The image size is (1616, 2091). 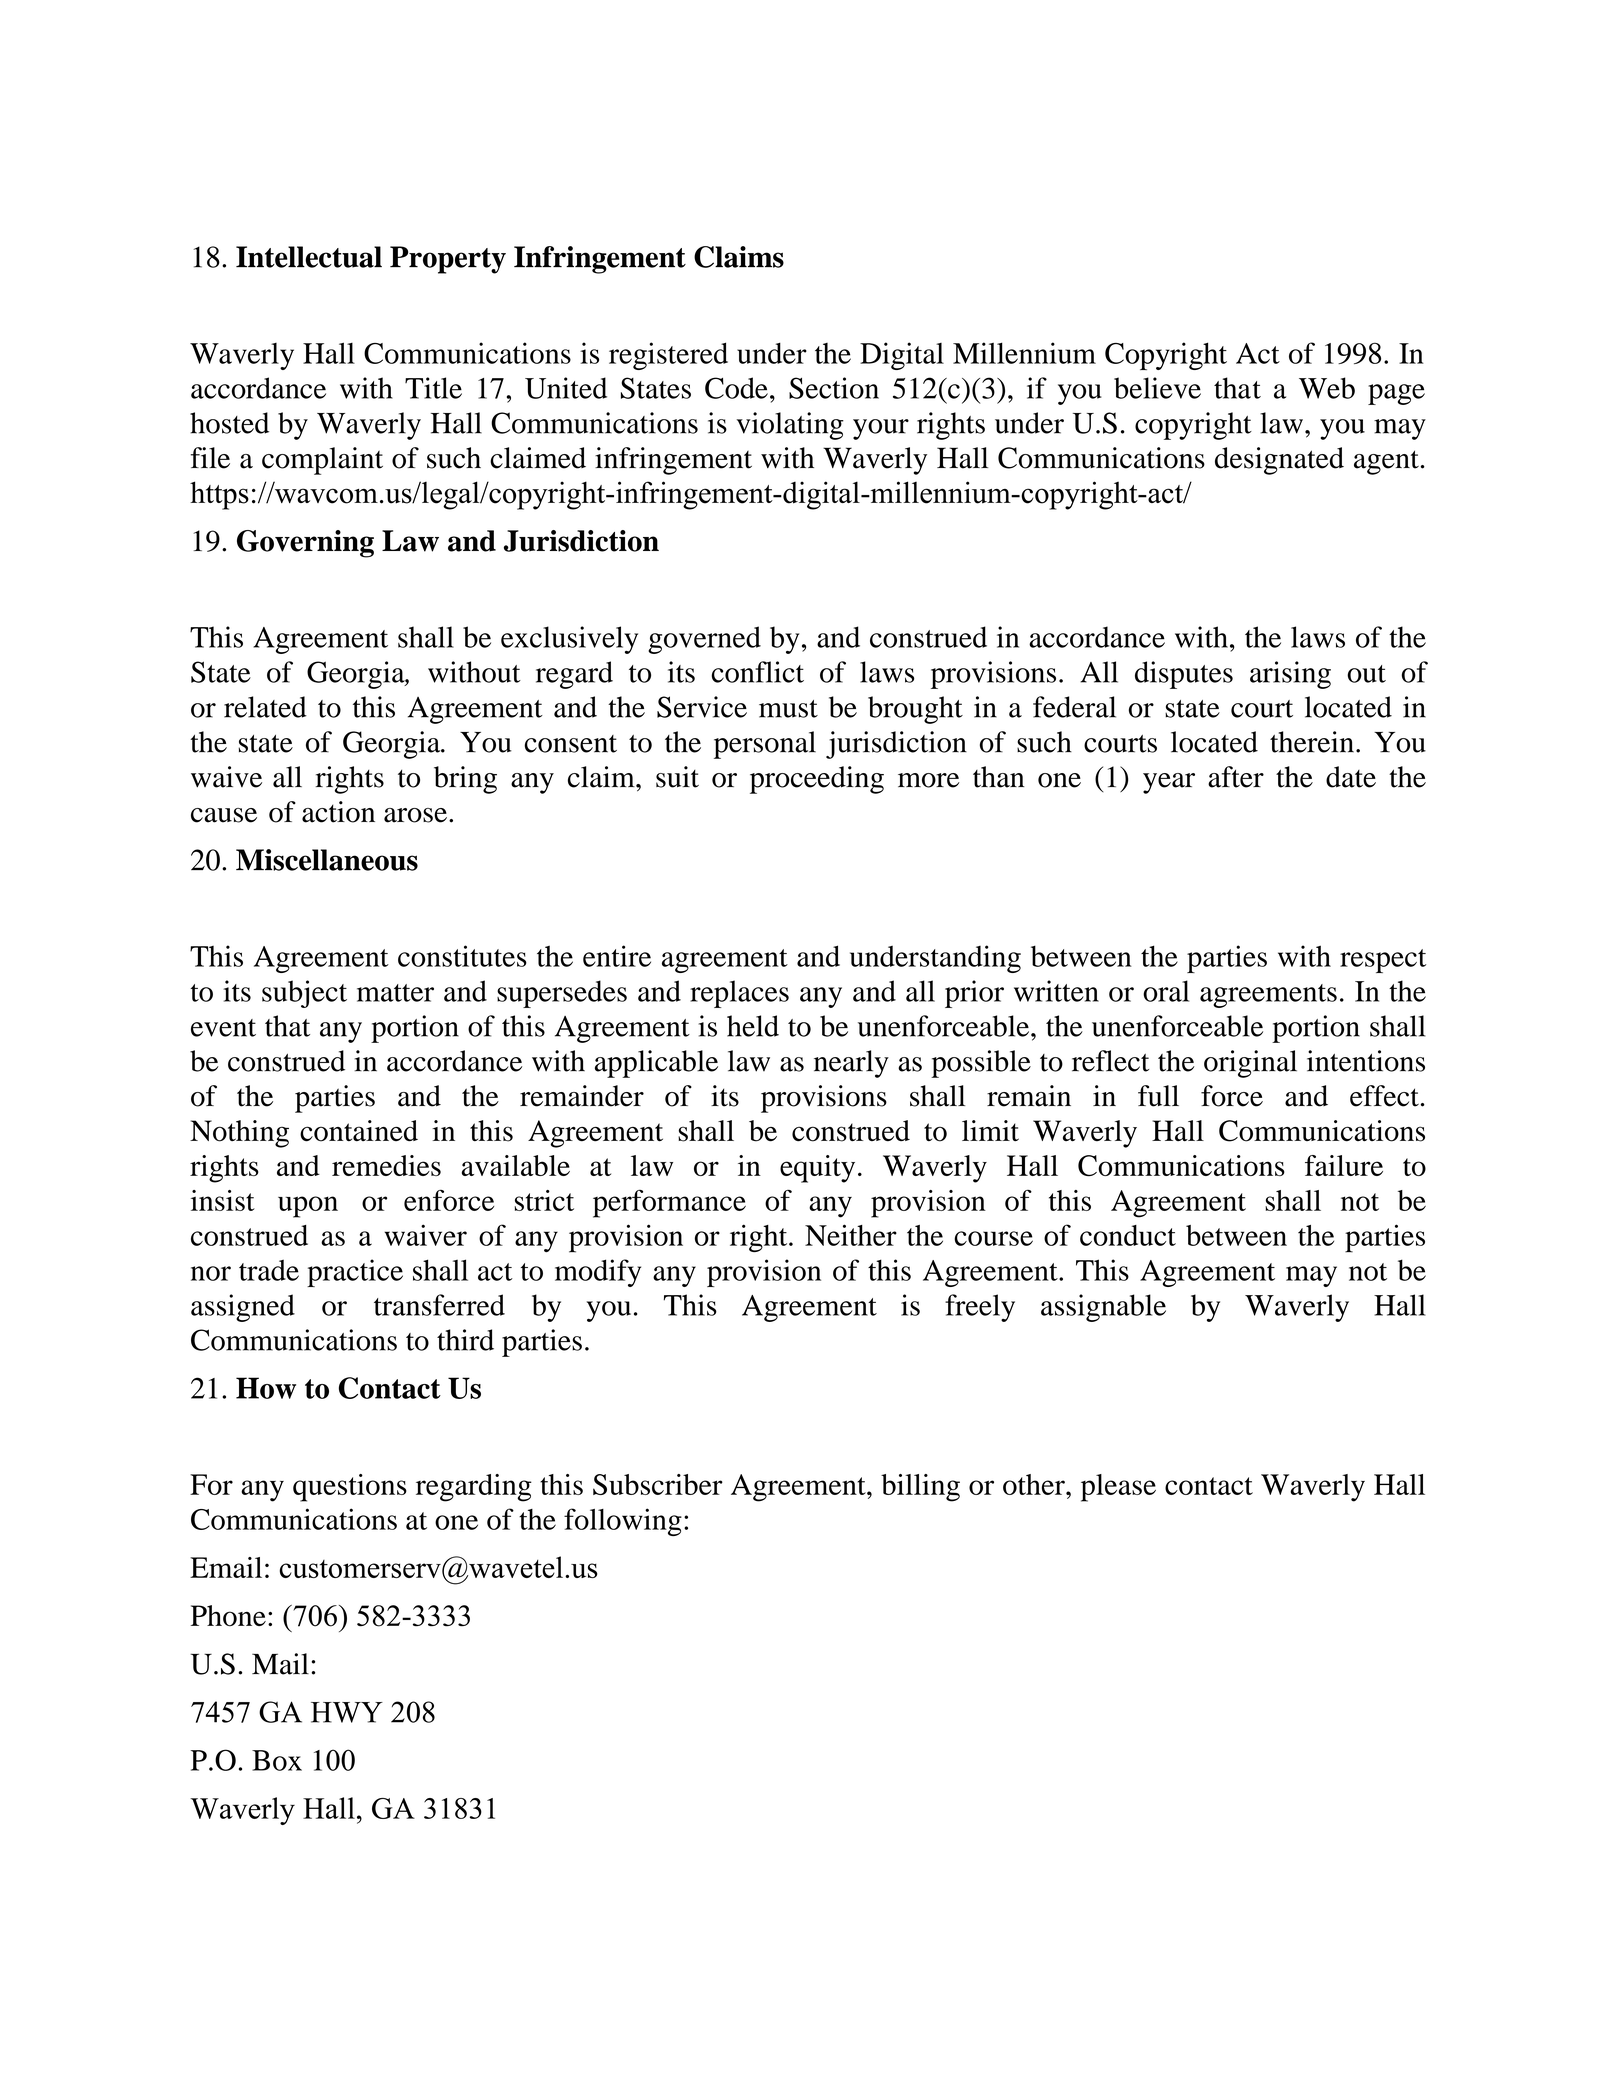 I want to click on Section, so click(x=834, y=388).
